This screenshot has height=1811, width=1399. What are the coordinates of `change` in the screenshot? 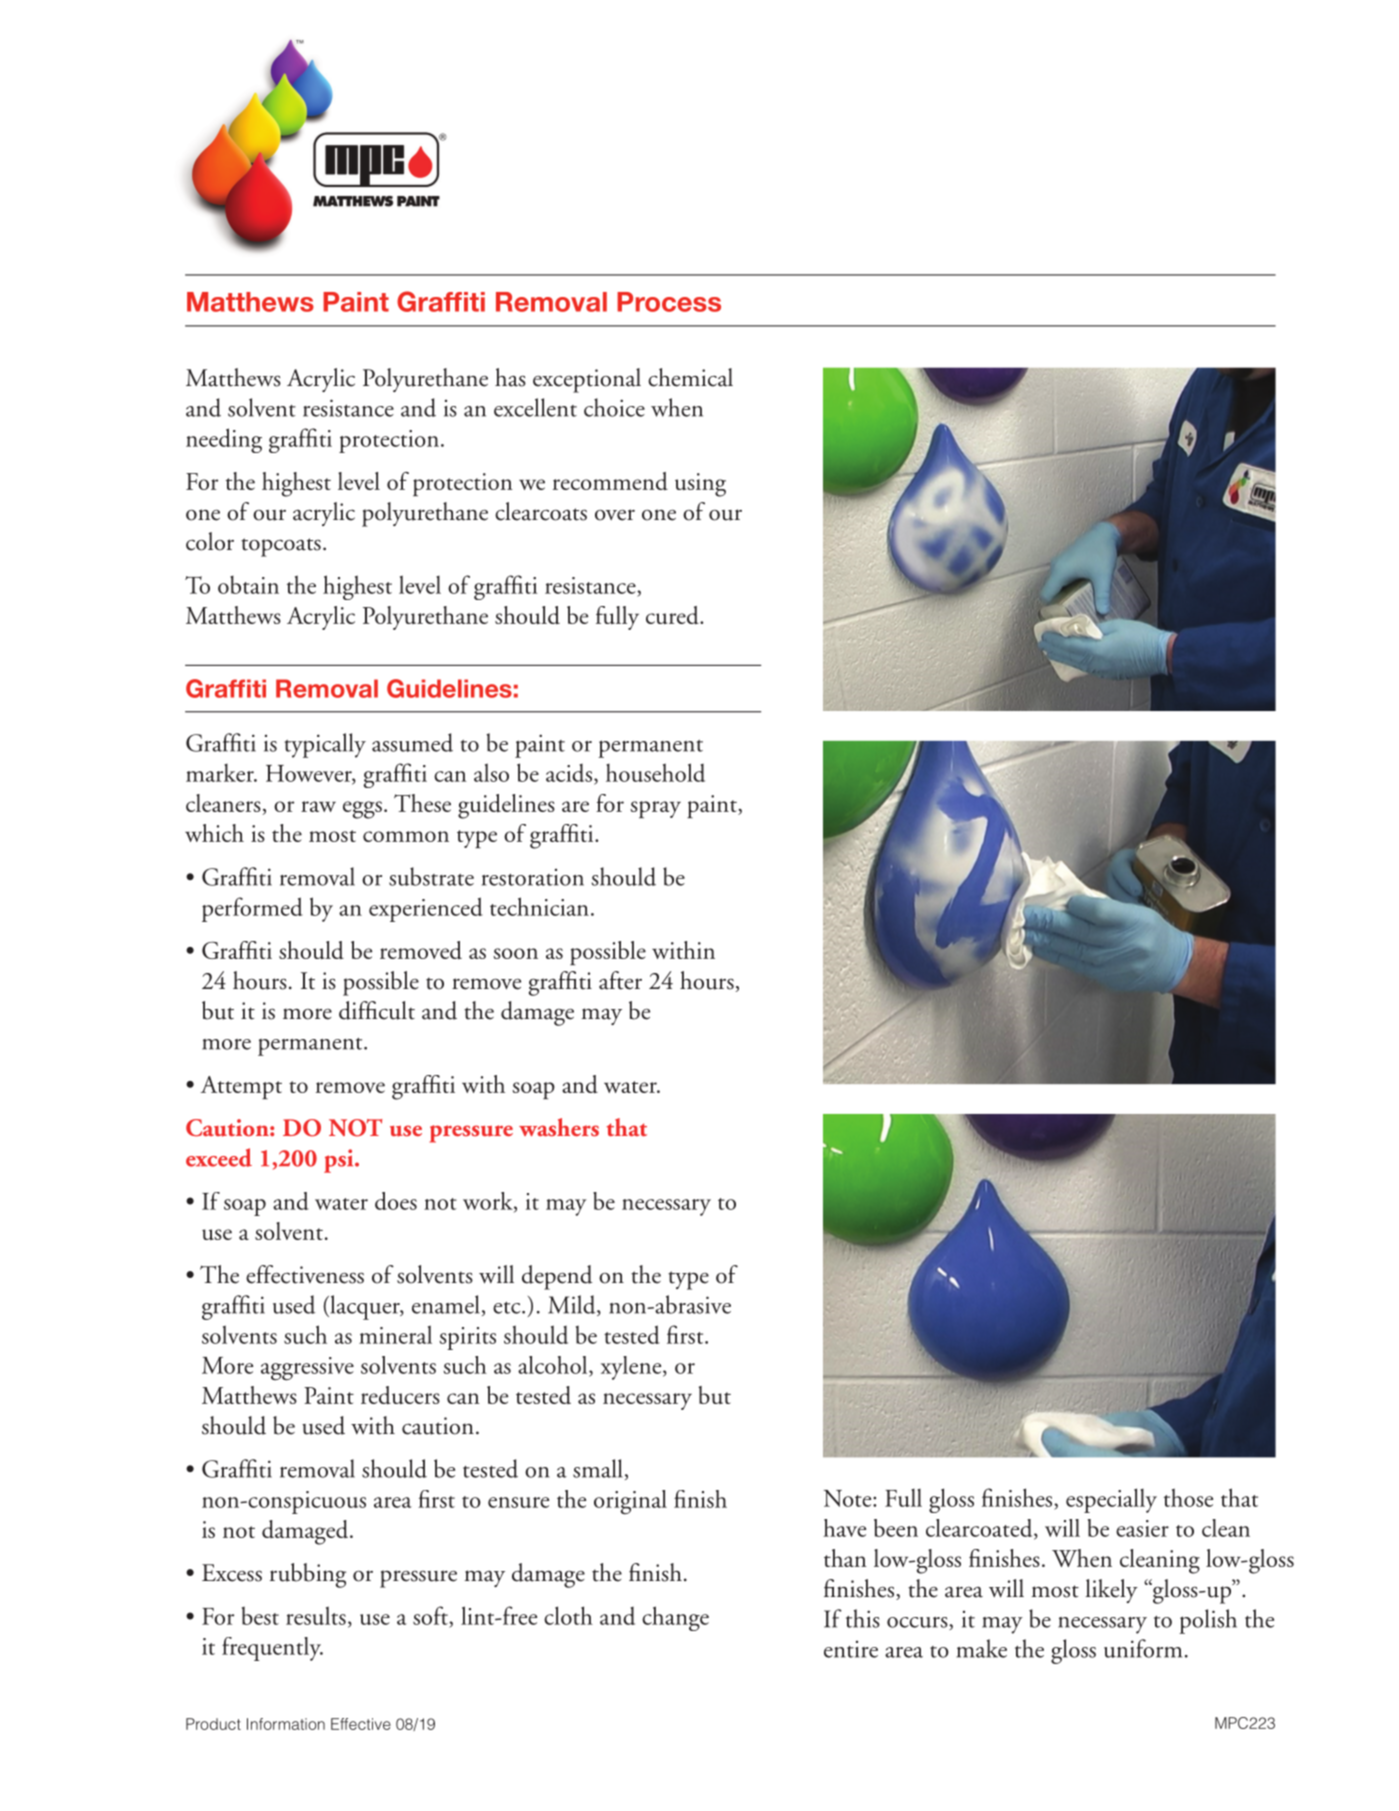 It's located at (675, 1618).
